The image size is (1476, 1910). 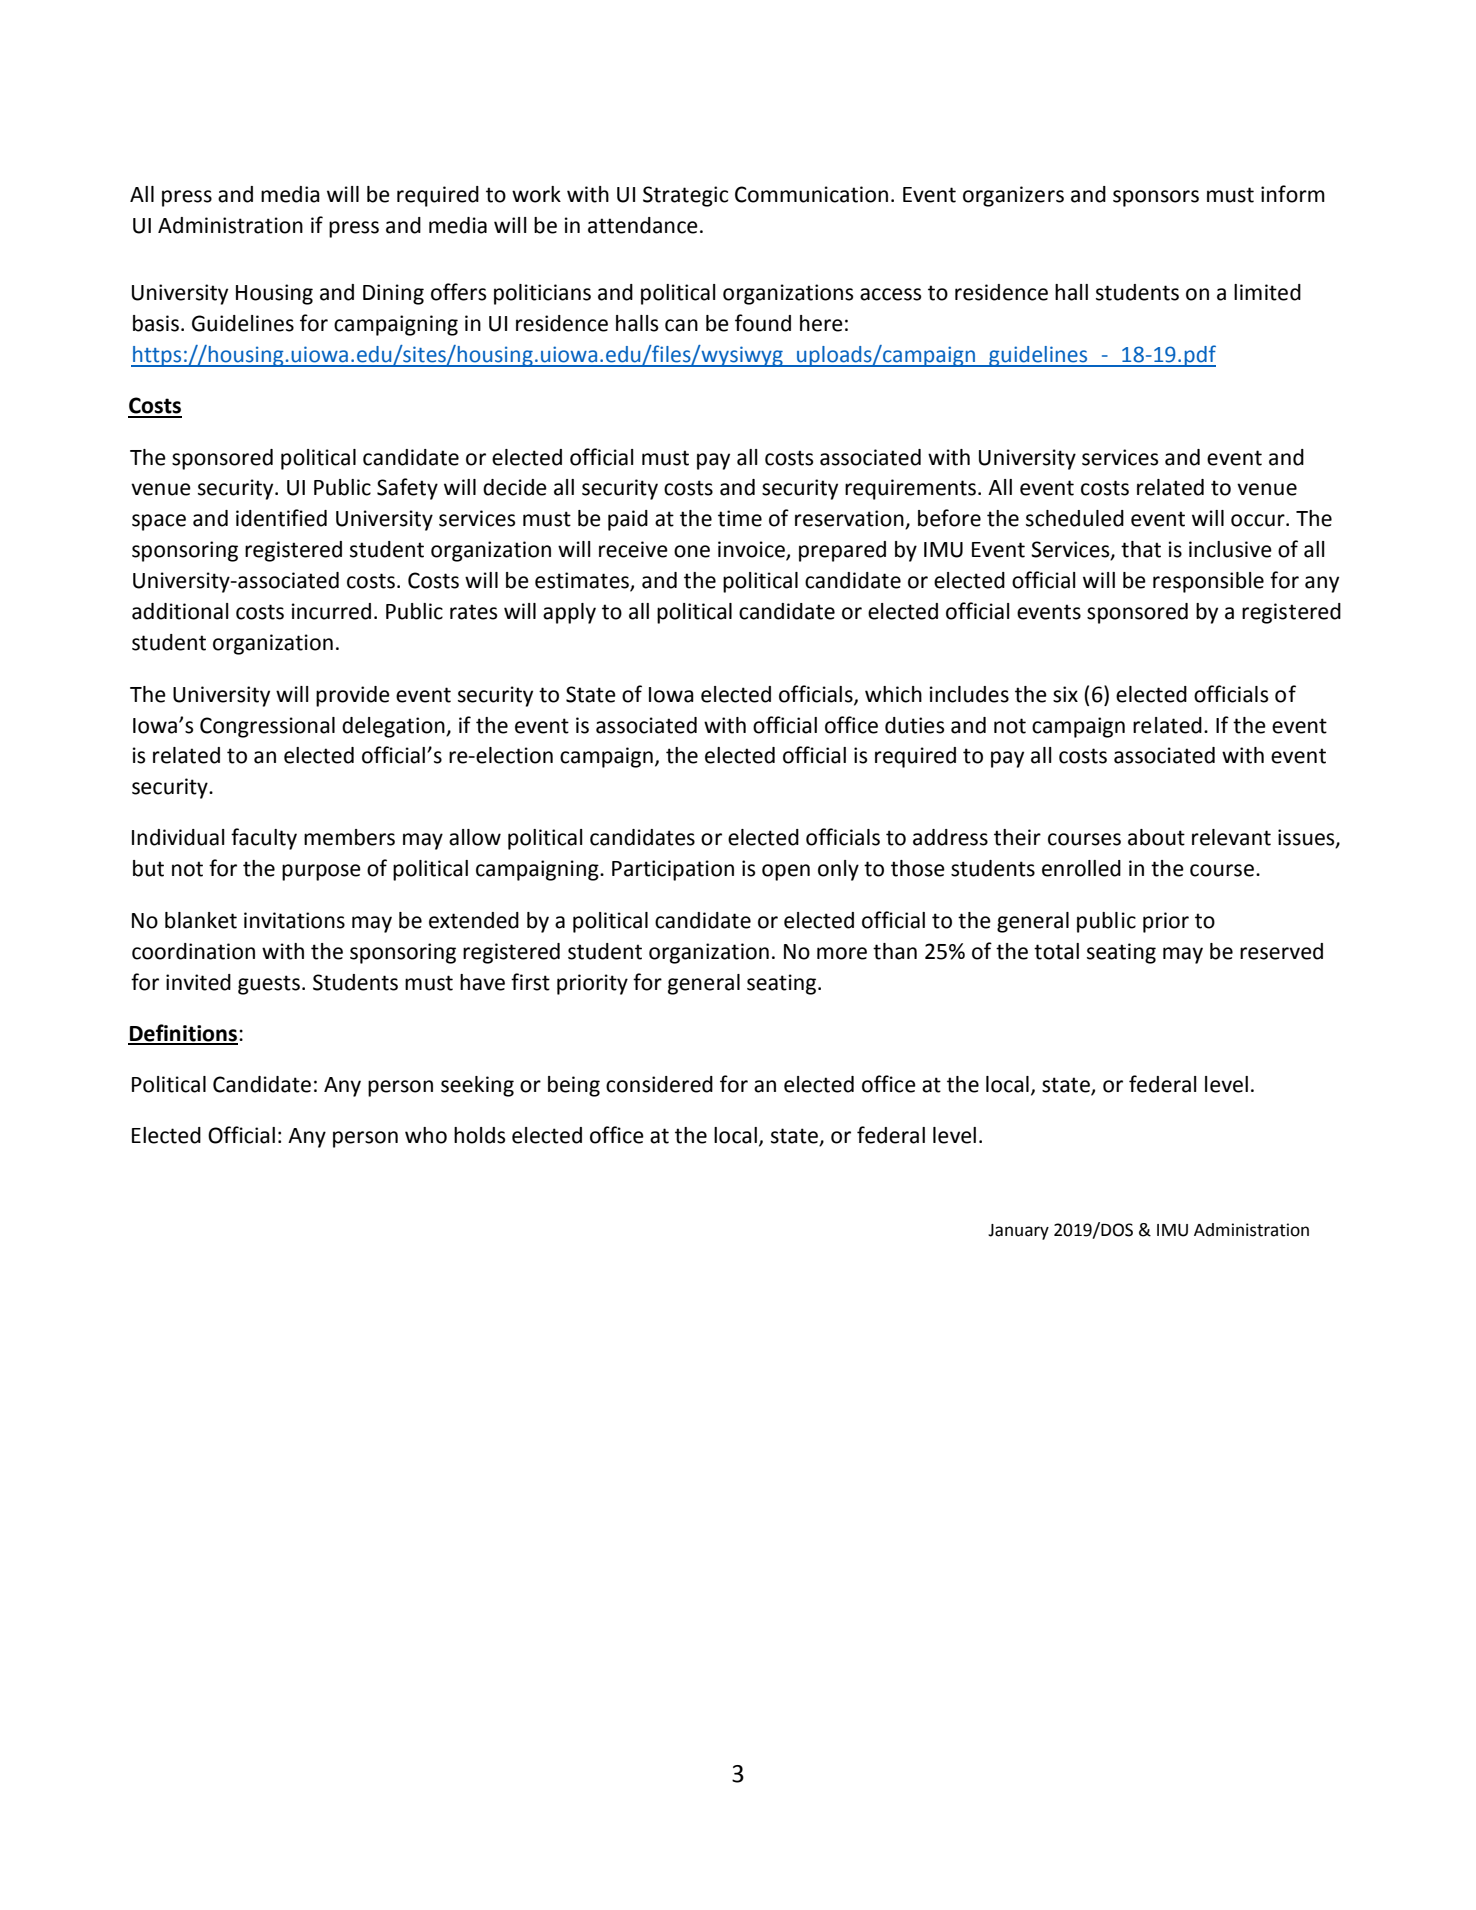 What do you see at coordinates (893, 694) in the screenshot?
I see `which` at bounding box center [893, 694].
